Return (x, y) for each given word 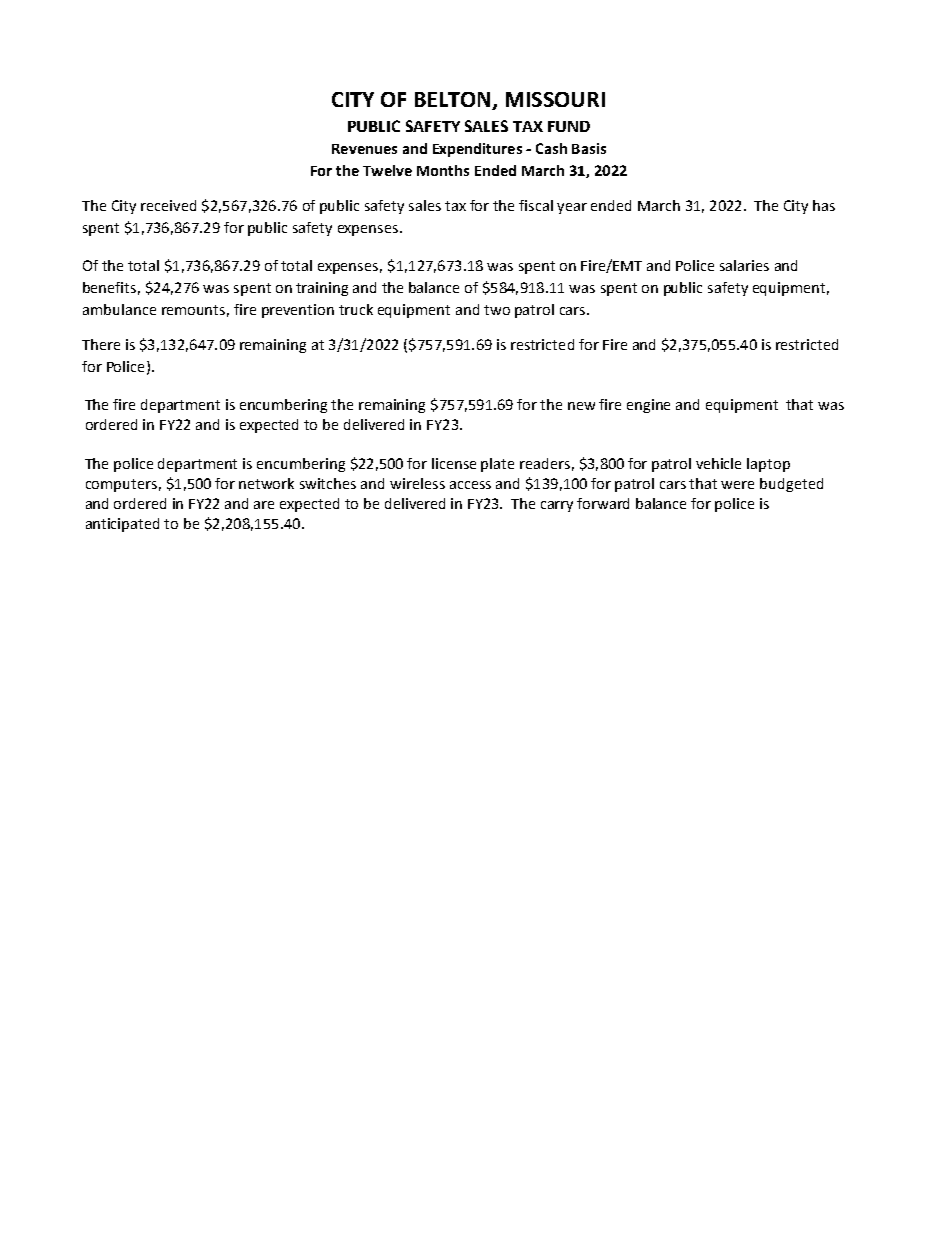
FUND (569, 126)
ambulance (119, 309)
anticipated (122, 525)
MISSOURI (555, 99)
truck (356, 309)
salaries (744, 265)
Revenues (364, 149)
